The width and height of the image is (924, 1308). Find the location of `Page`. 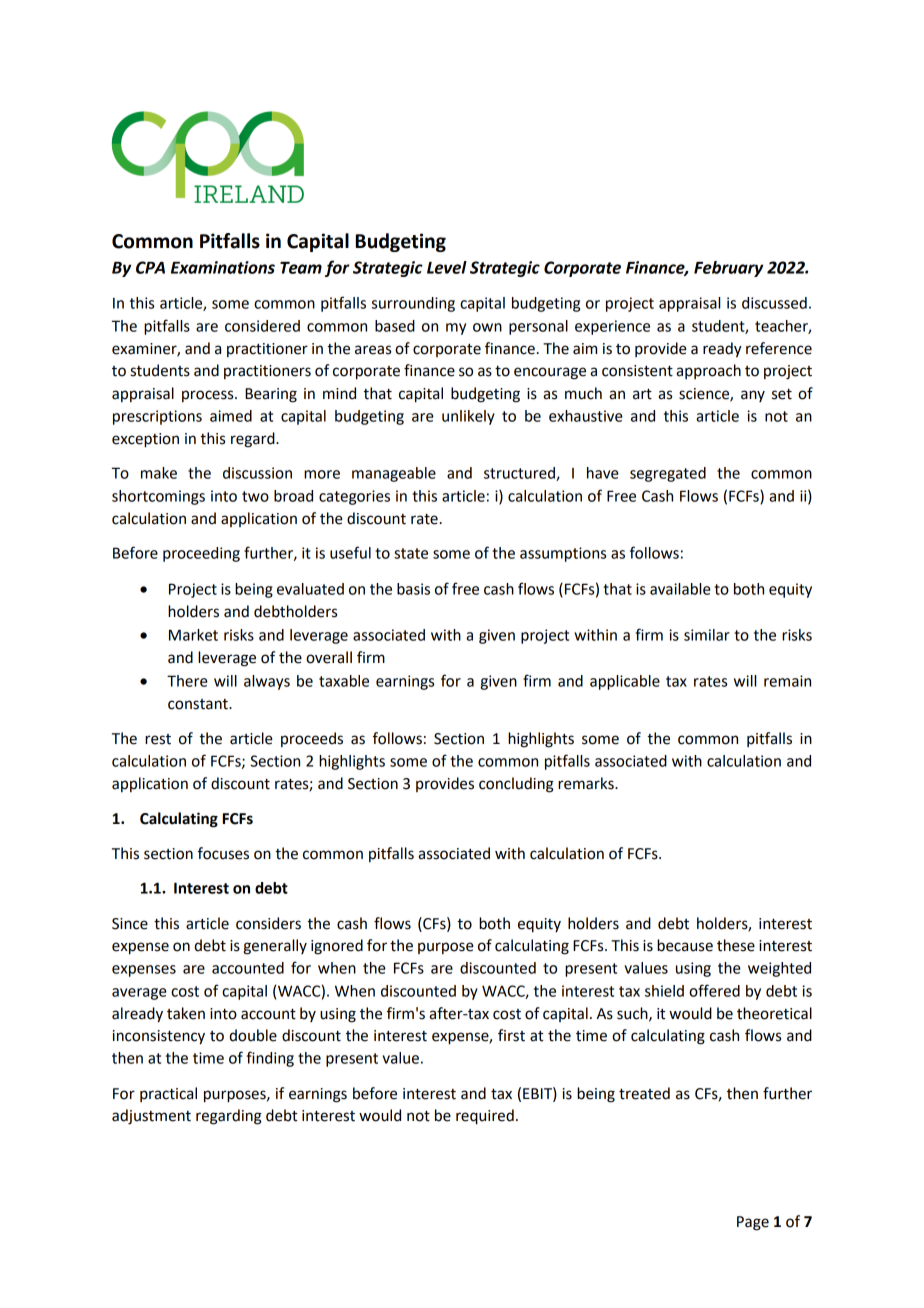

Page is located at coordinates (753, 1223).
